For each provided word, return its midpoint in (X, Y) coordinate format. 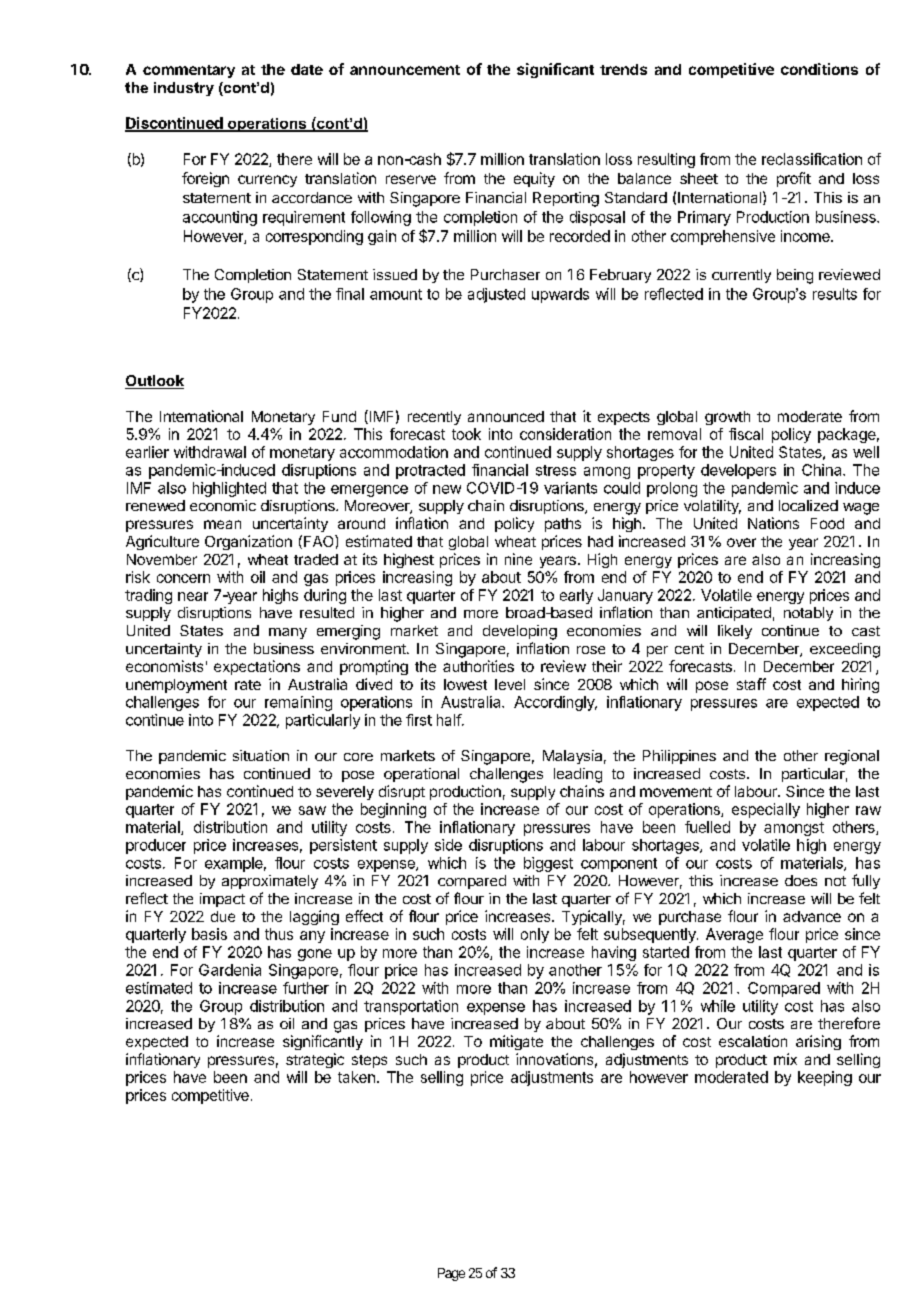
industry (184, 89)
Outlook (154, 382)
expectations (257, 667)
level (510, 684)
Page (451, 1274)
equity (534, 179)
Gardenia (230, 970)
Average (734, 935)
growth (727, 418)
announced (506, 416)
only (535, 935)
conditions (819, 69)
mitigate (516, 1042)
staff (751, 684)
